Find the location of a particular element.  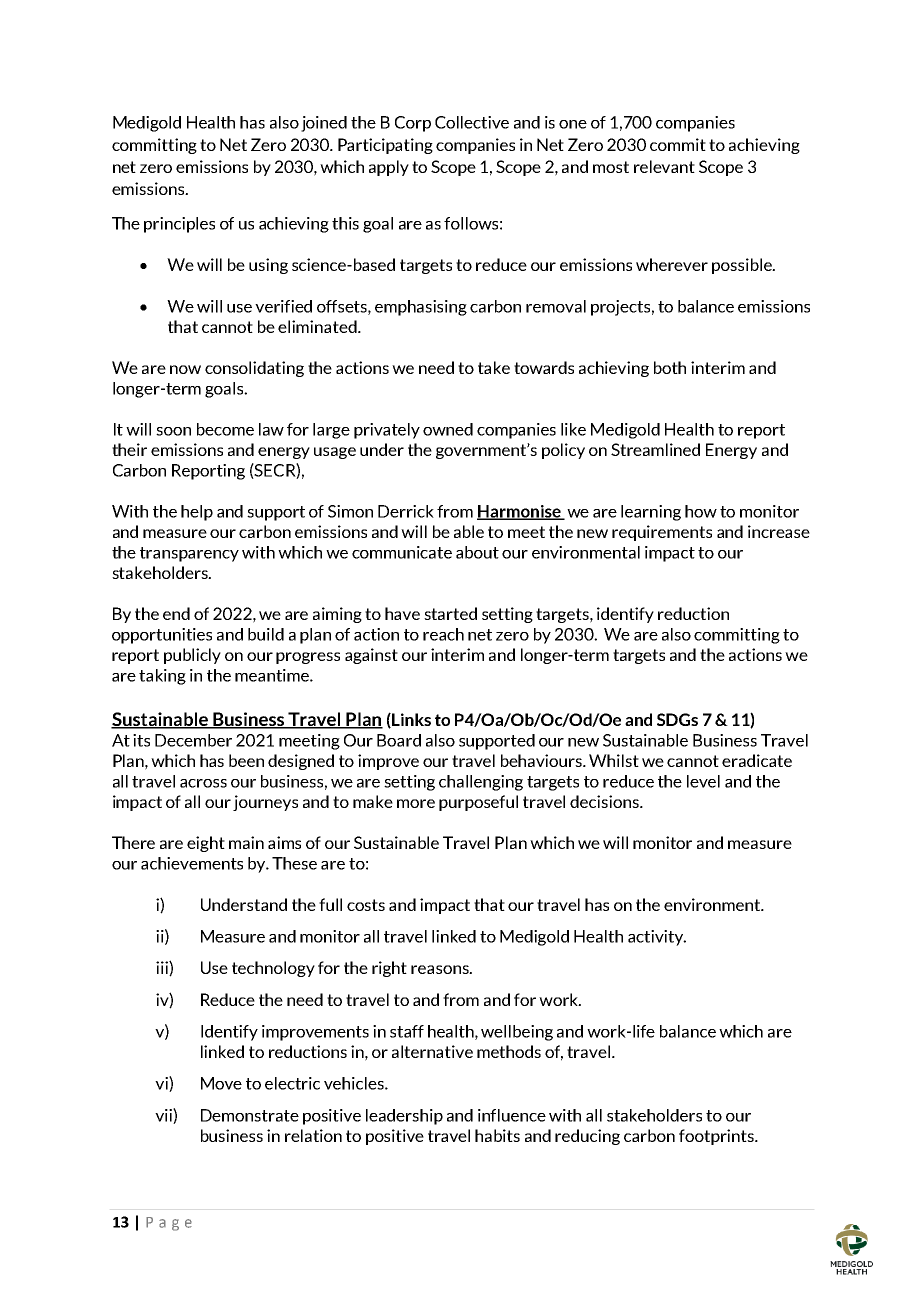

owned is located at coordinates (448, 429).
